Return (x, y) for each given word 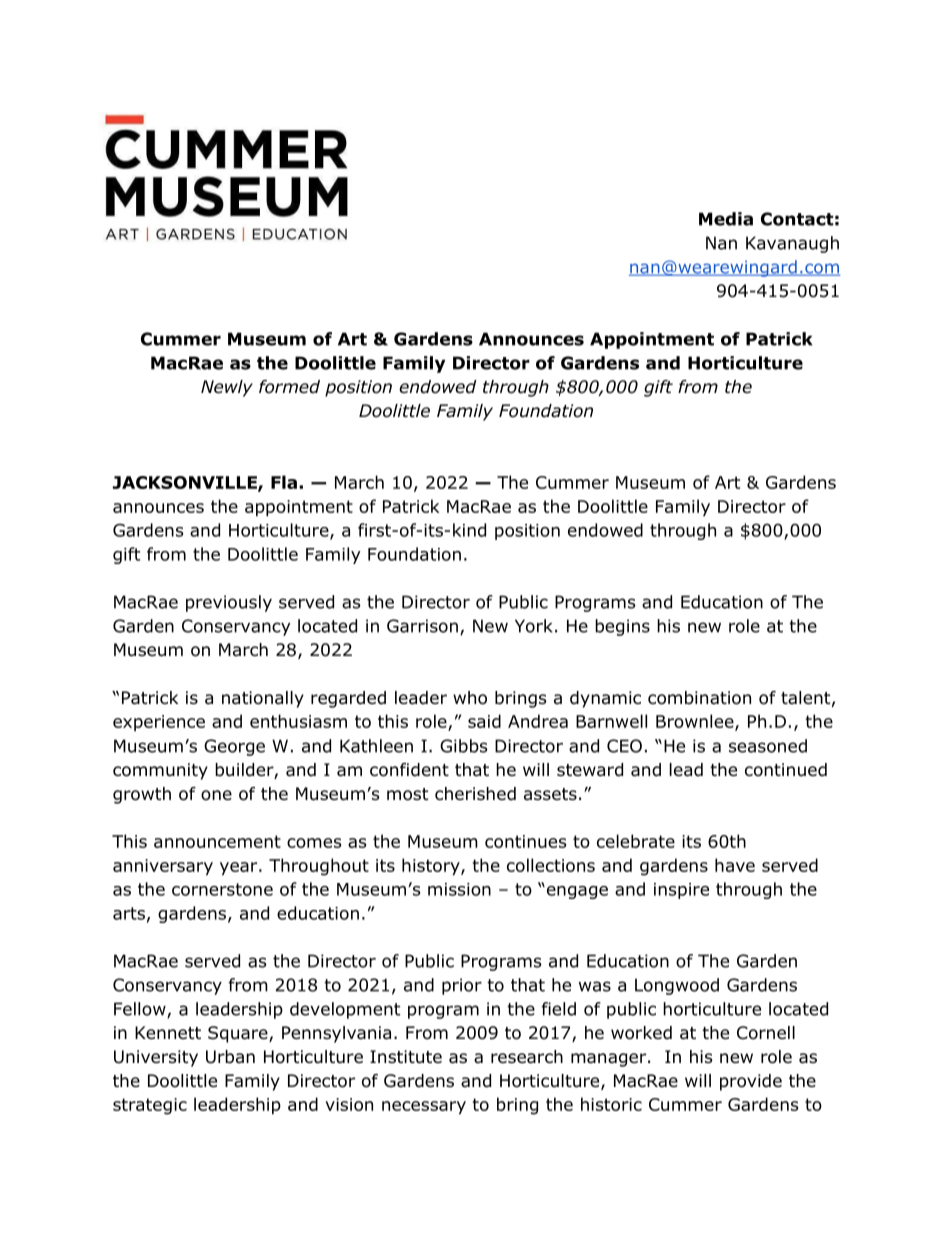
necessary (424, 1108)
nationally (263, 699)
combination (699, 698)
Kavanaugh (792, 244)
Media (726, 219)
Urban (230, 1057)
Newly (227, 388)
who (470, 698)
